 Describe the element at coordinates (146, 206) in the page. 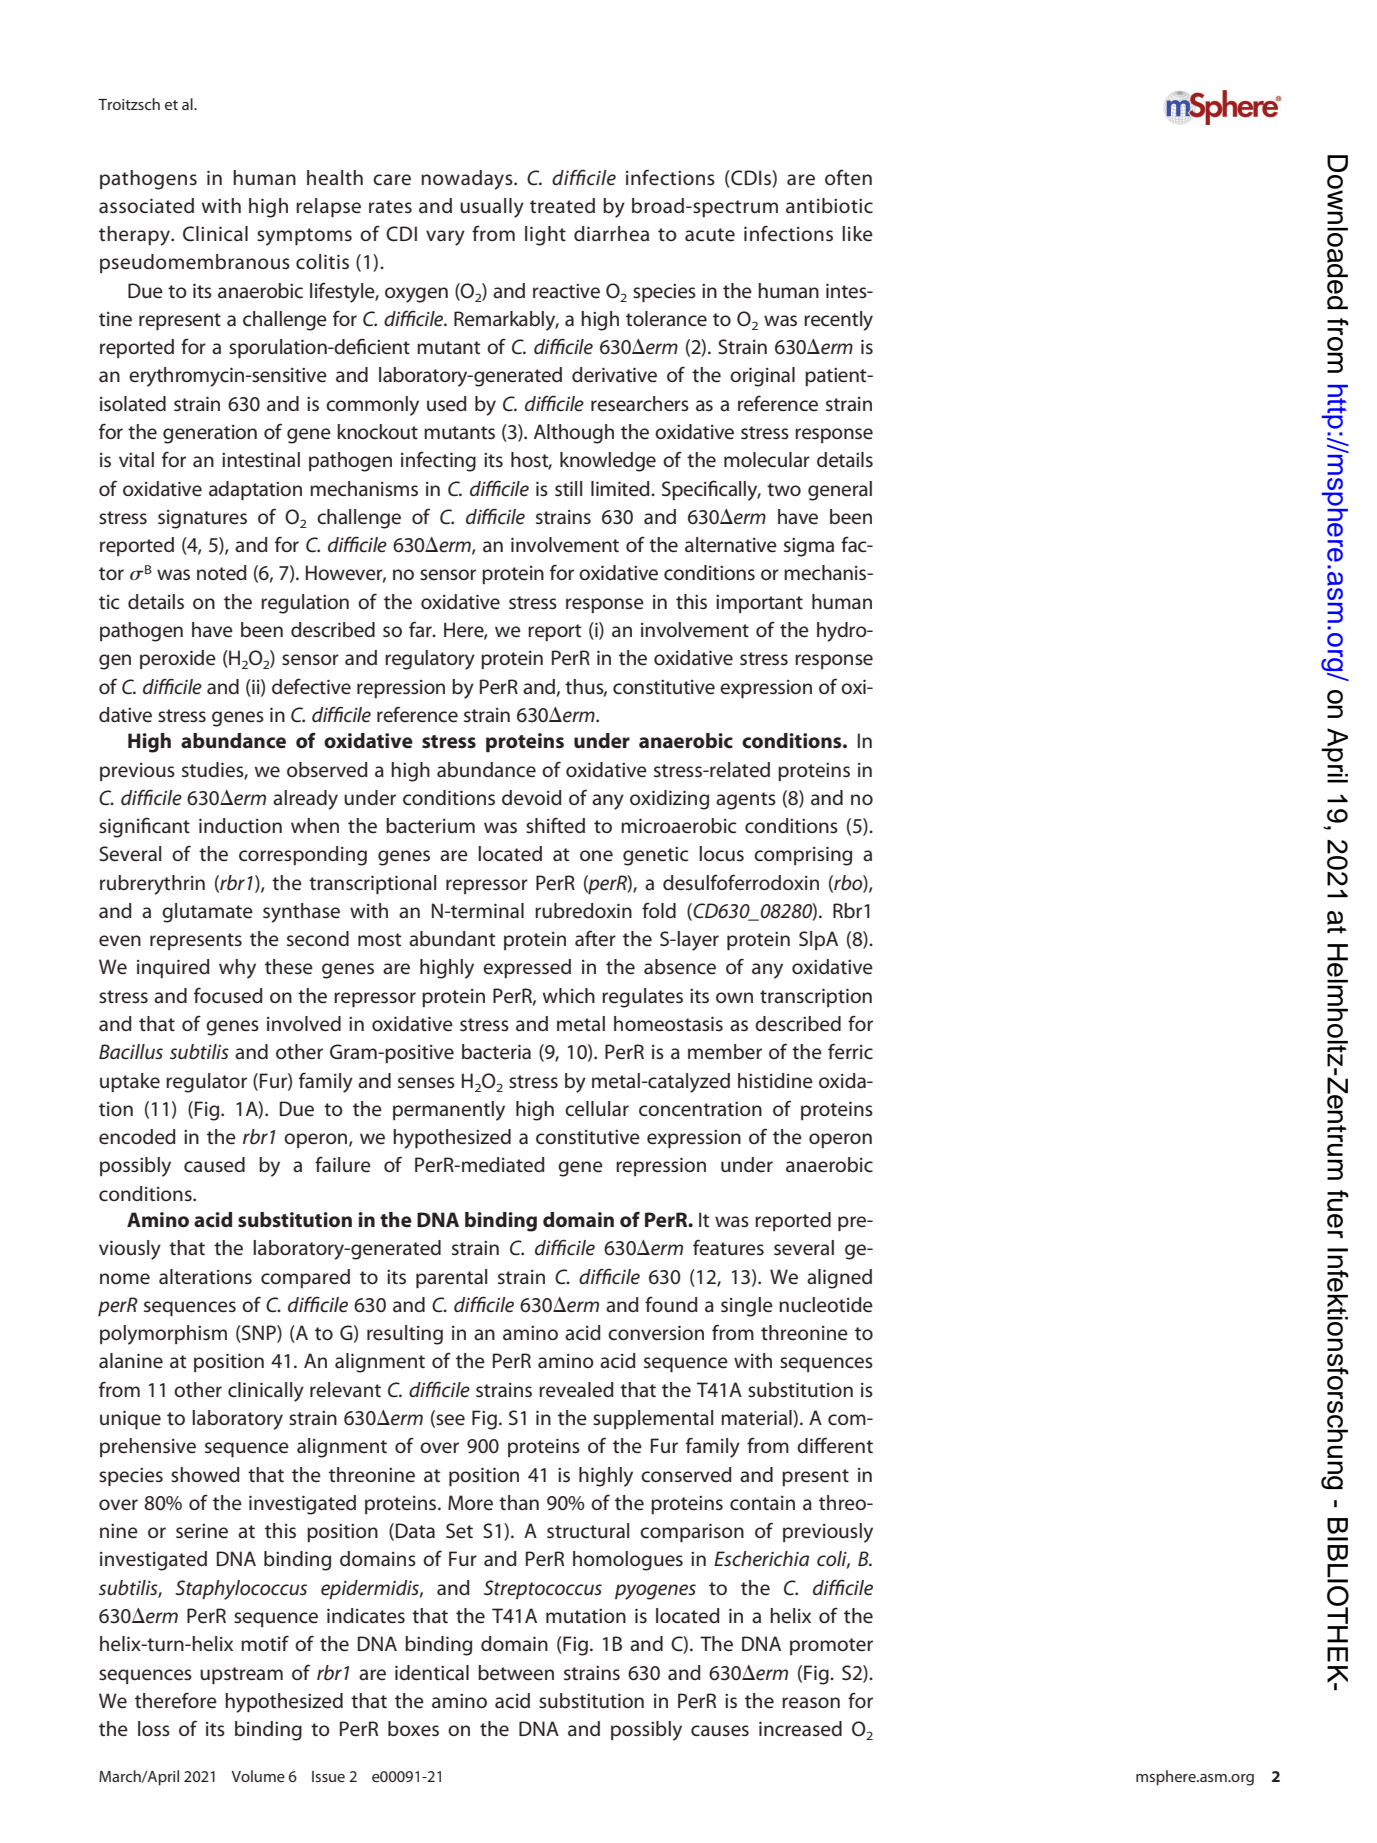

I see `associated` at that location.
